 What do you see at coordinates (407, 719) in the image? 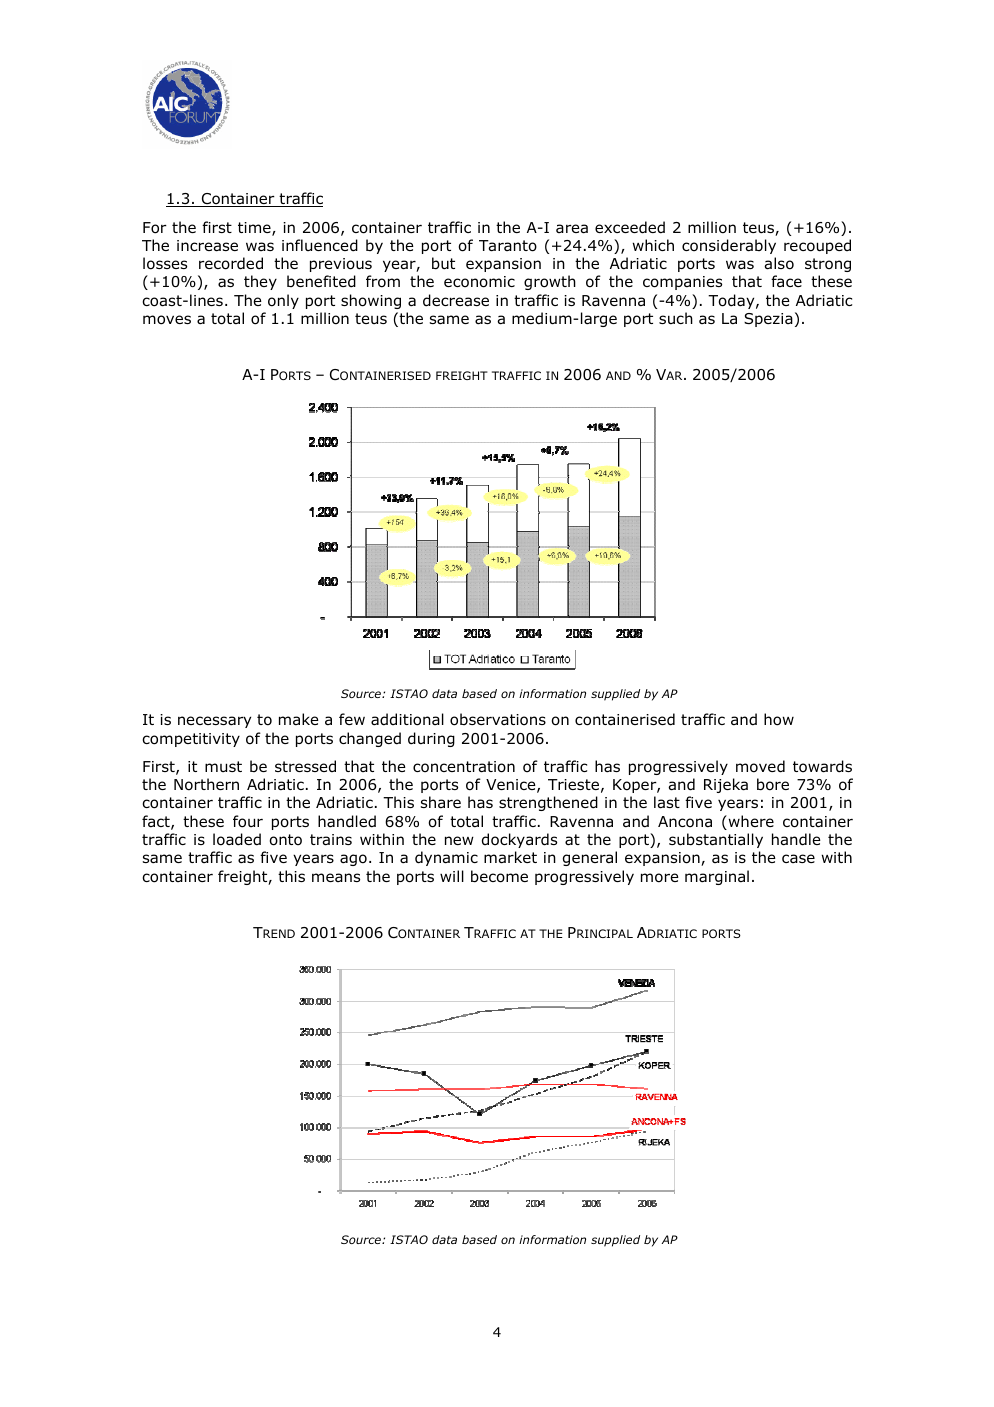
I see `additional` at bounding box center [407, 719].
